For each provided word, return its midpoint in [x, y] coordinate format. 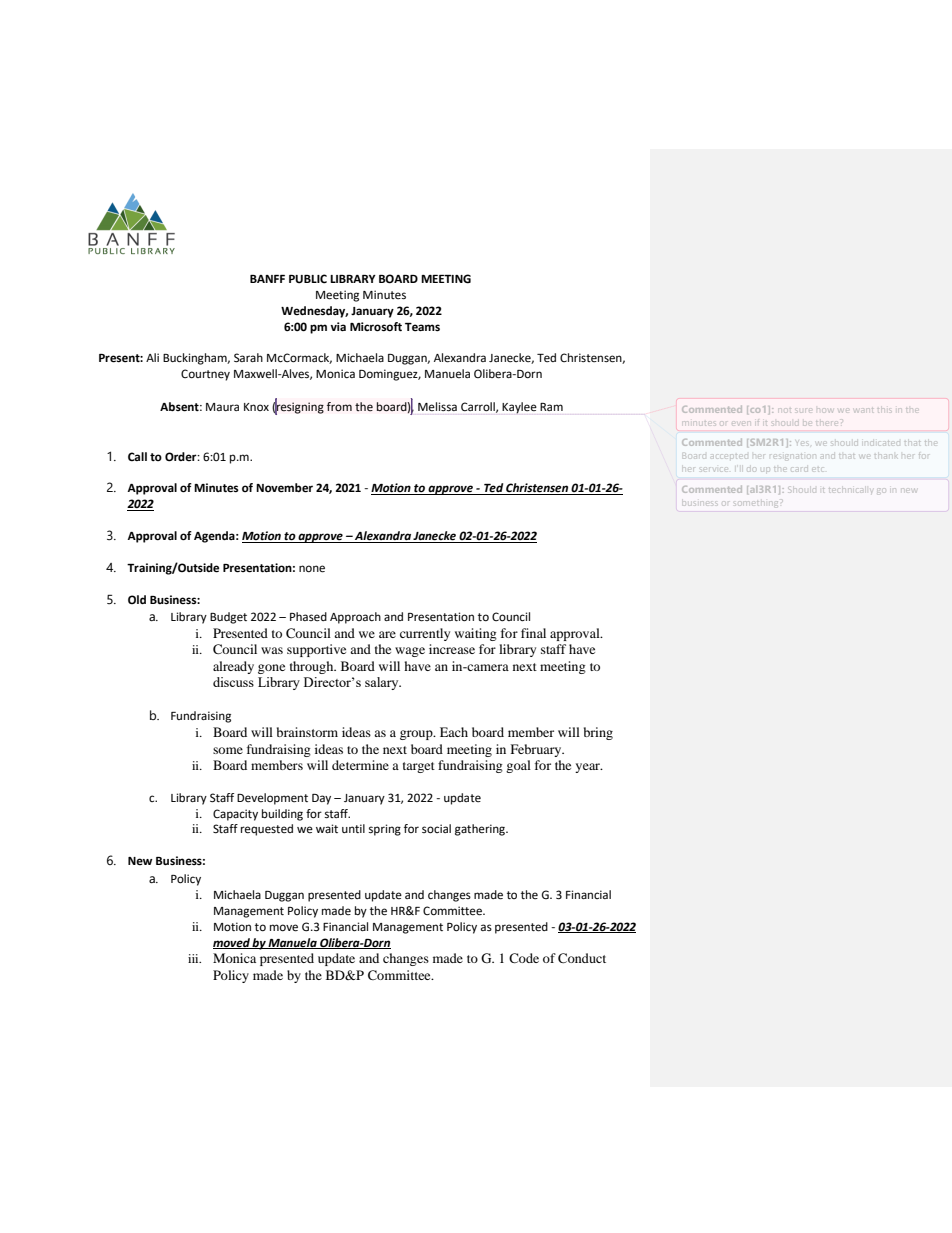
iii [194, 958]
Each [454, 732]
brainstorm [307, 732]
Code [524, 958]
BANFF [267, 279]
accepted [730, 456]
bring [598, 733]
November [284, 488]
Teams [422, 327]
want [864, 409]
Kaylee [519, 408]
